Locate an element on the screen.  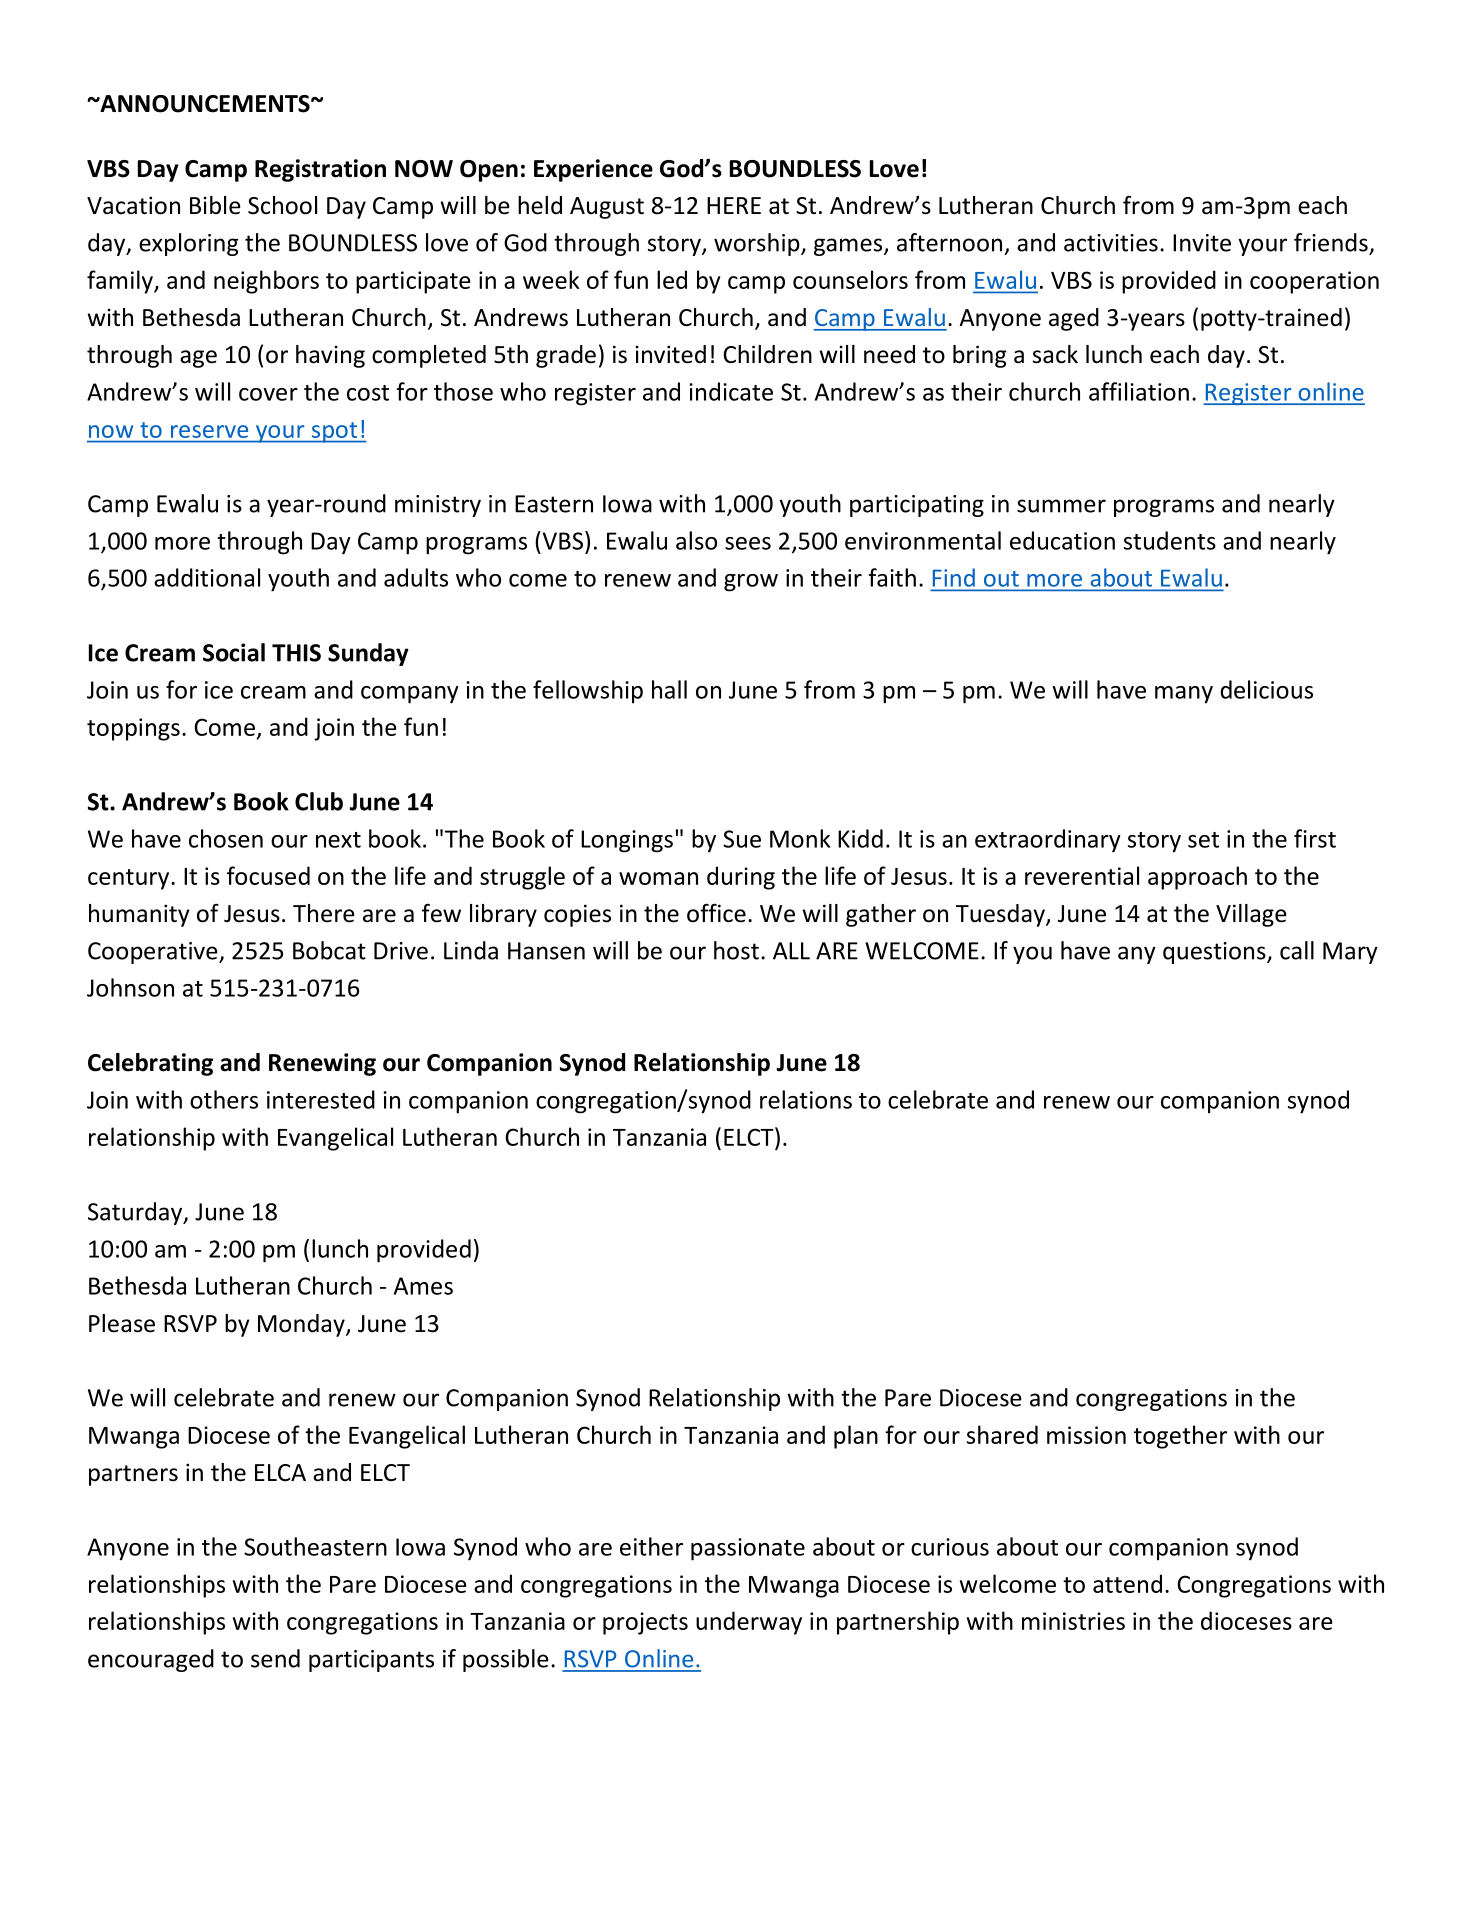
focused is located at coordinates (268, 875).
